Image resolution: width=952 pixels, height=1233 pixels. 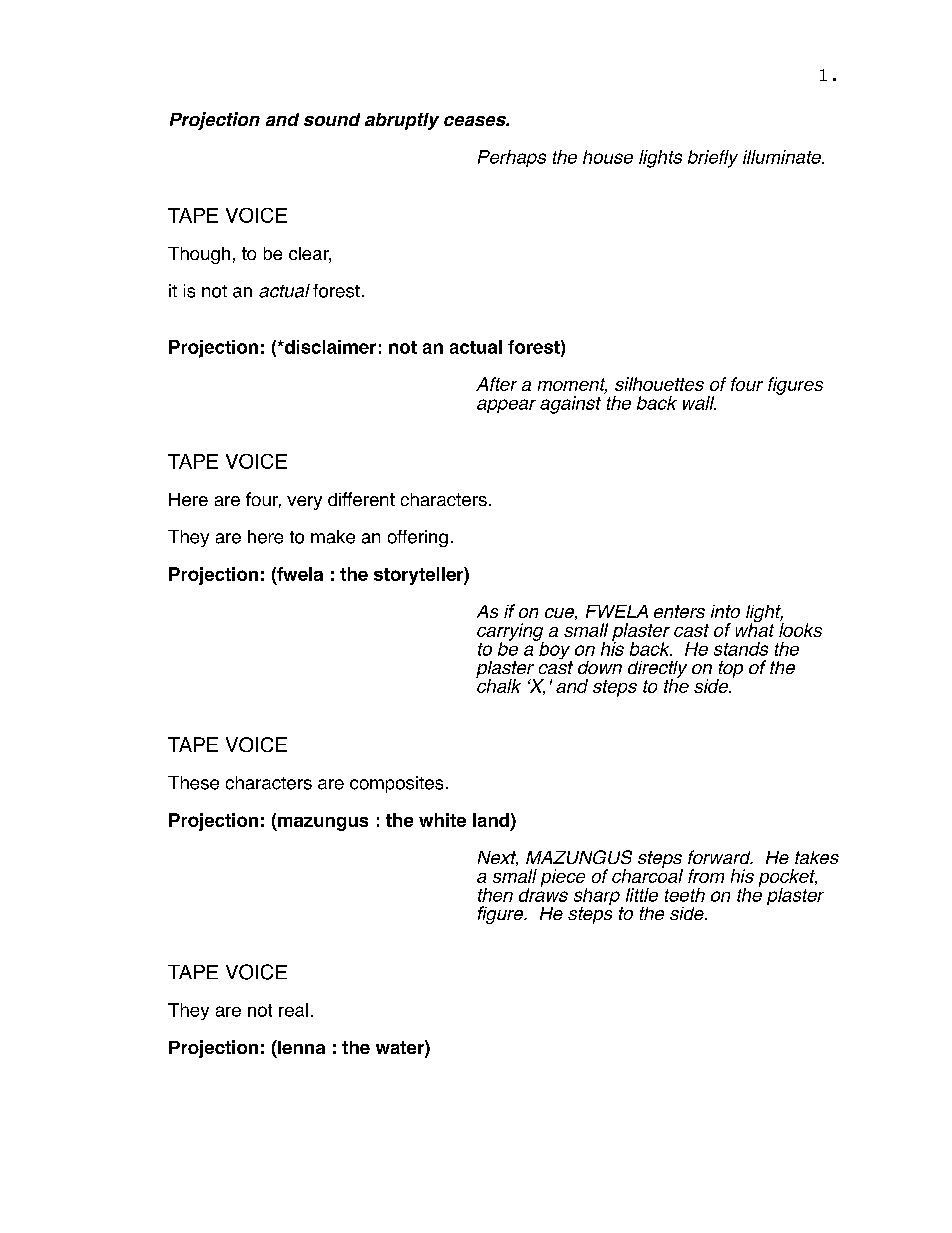 What do you see at coordinates (685, 895) in the image?
I see `teeth` at bounding box center [685, 895].
